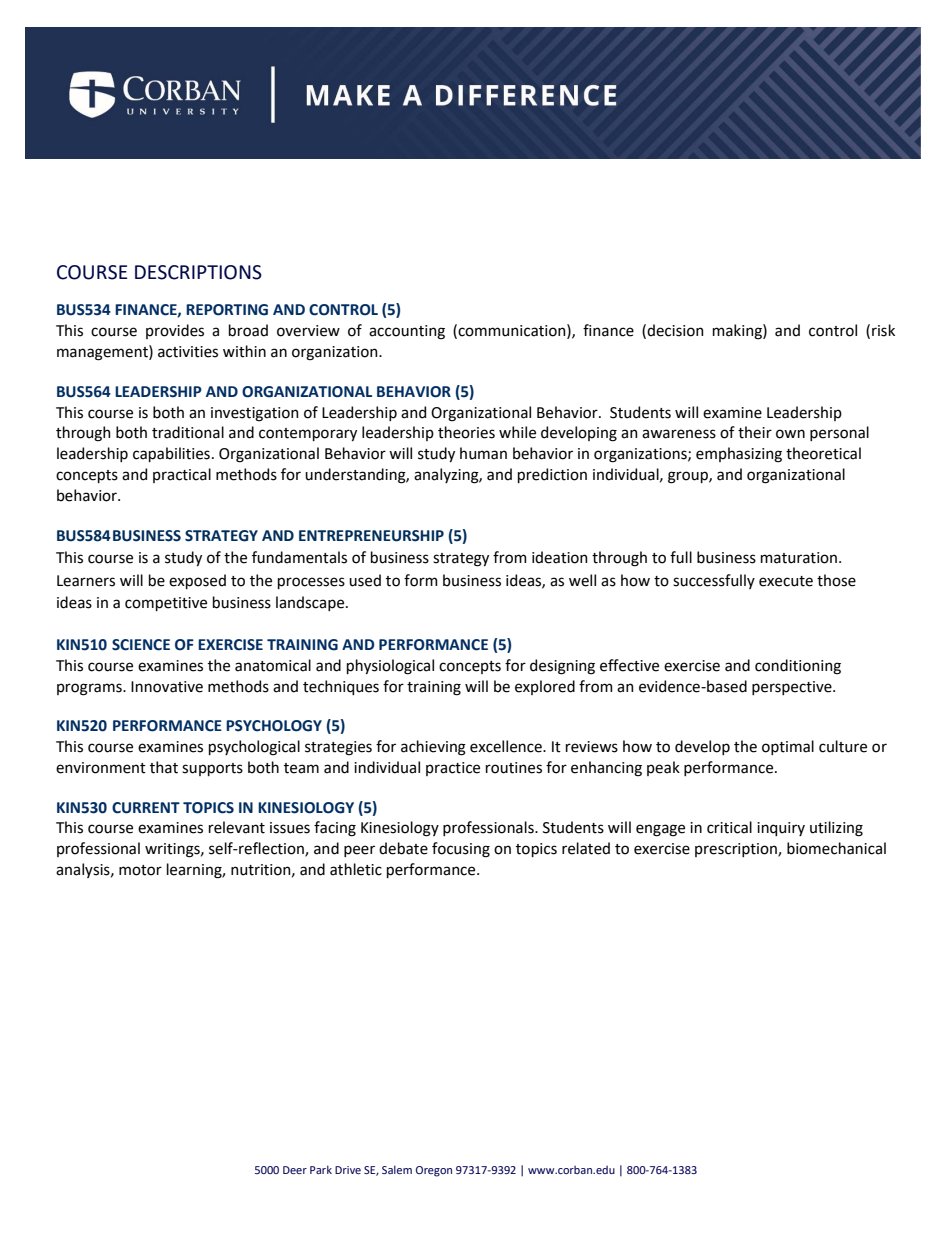 This image has height=1233, width=952. What do you see at coordinates (737, 850) in the image?
I see `prescription` at bounding box center [737, 850].
